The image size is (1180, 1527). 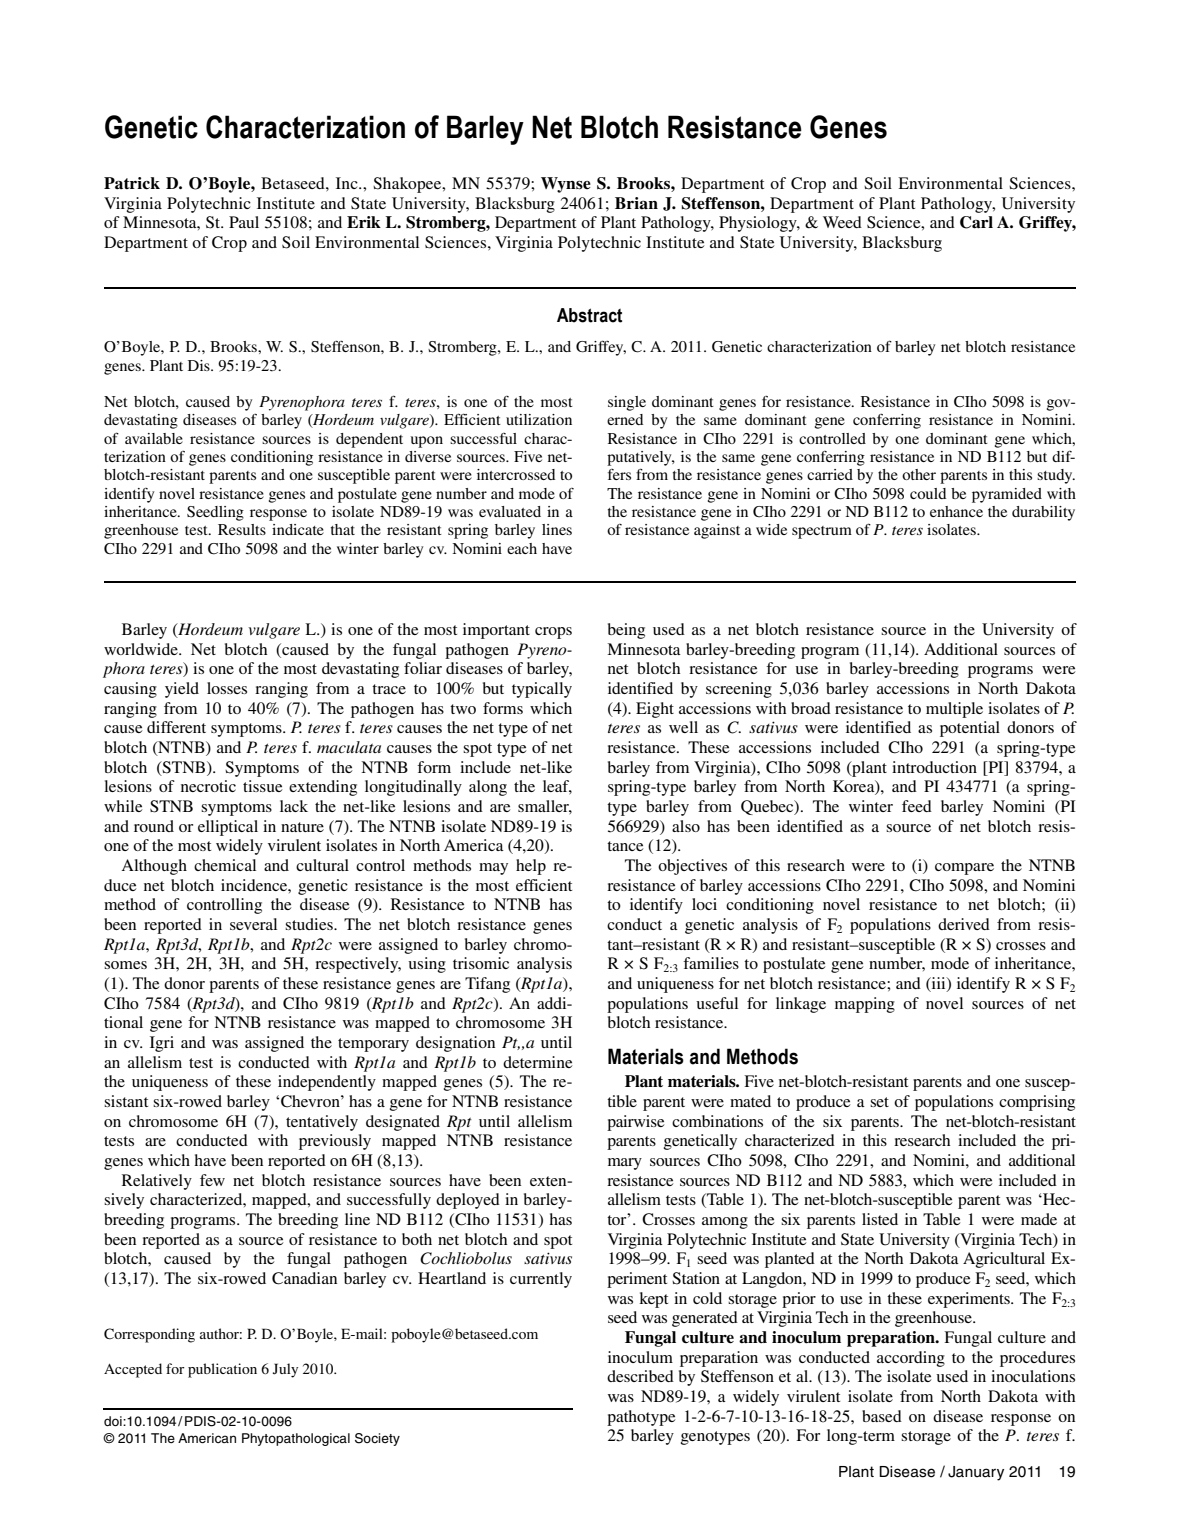 What do you see at coordinates (865, 1005) in the image?
I see `mapping` at bounding box center [865, 1005].
